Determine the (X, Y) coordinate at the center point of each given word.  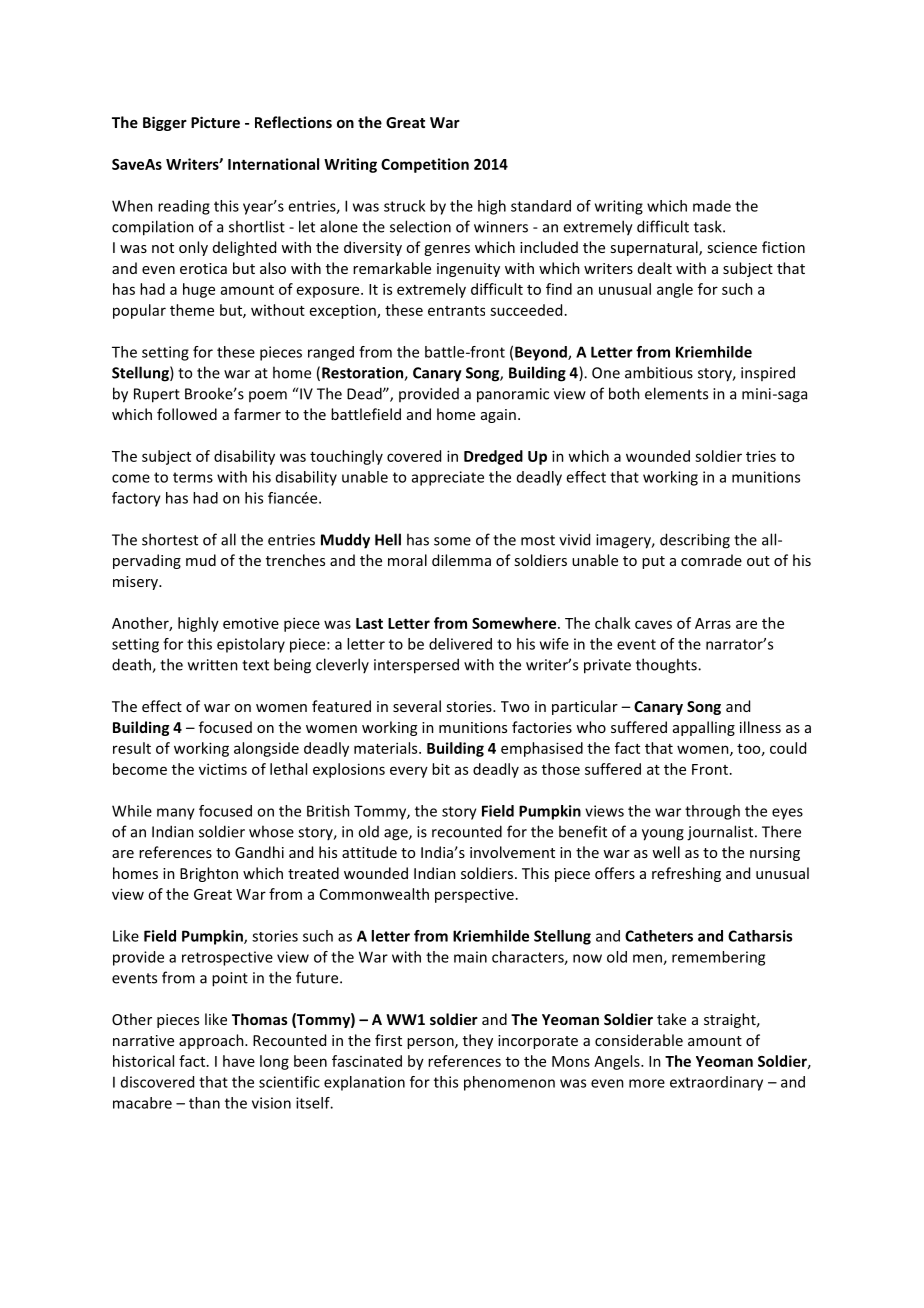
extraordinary (716, 1083)
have (239, 1061)
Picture (215, 122)
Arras (713, 623)
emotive (251, 623)
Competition (425, 165)
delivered (460, 644)
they (478, 1041)
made (712, 206)
